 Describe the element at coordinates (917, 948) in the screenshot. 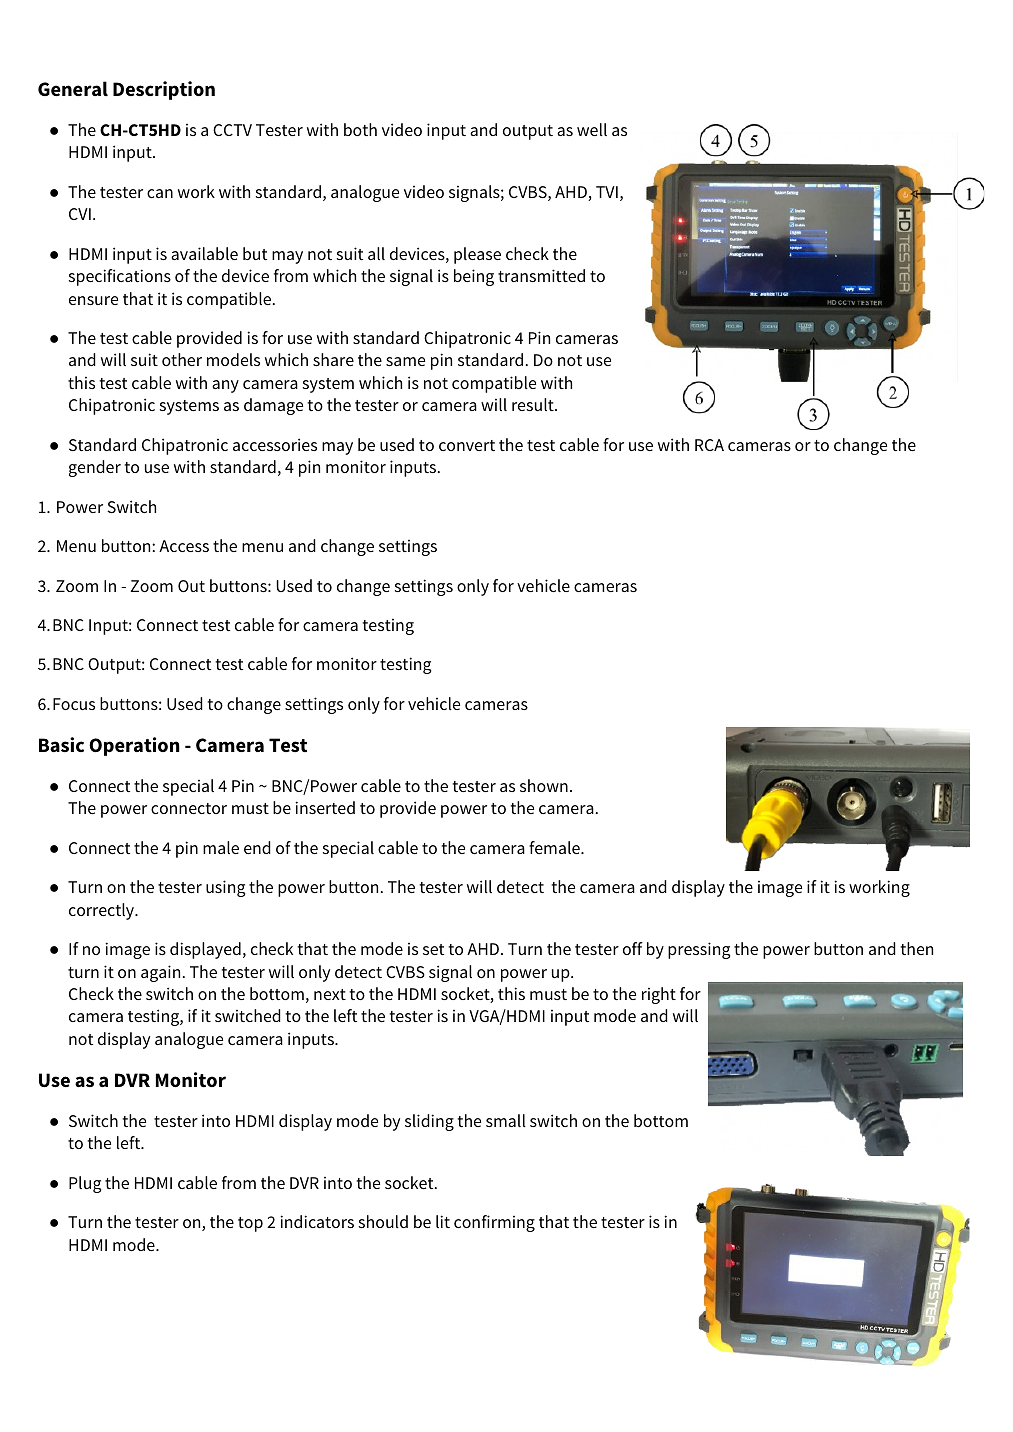

I see `then` at that location.
